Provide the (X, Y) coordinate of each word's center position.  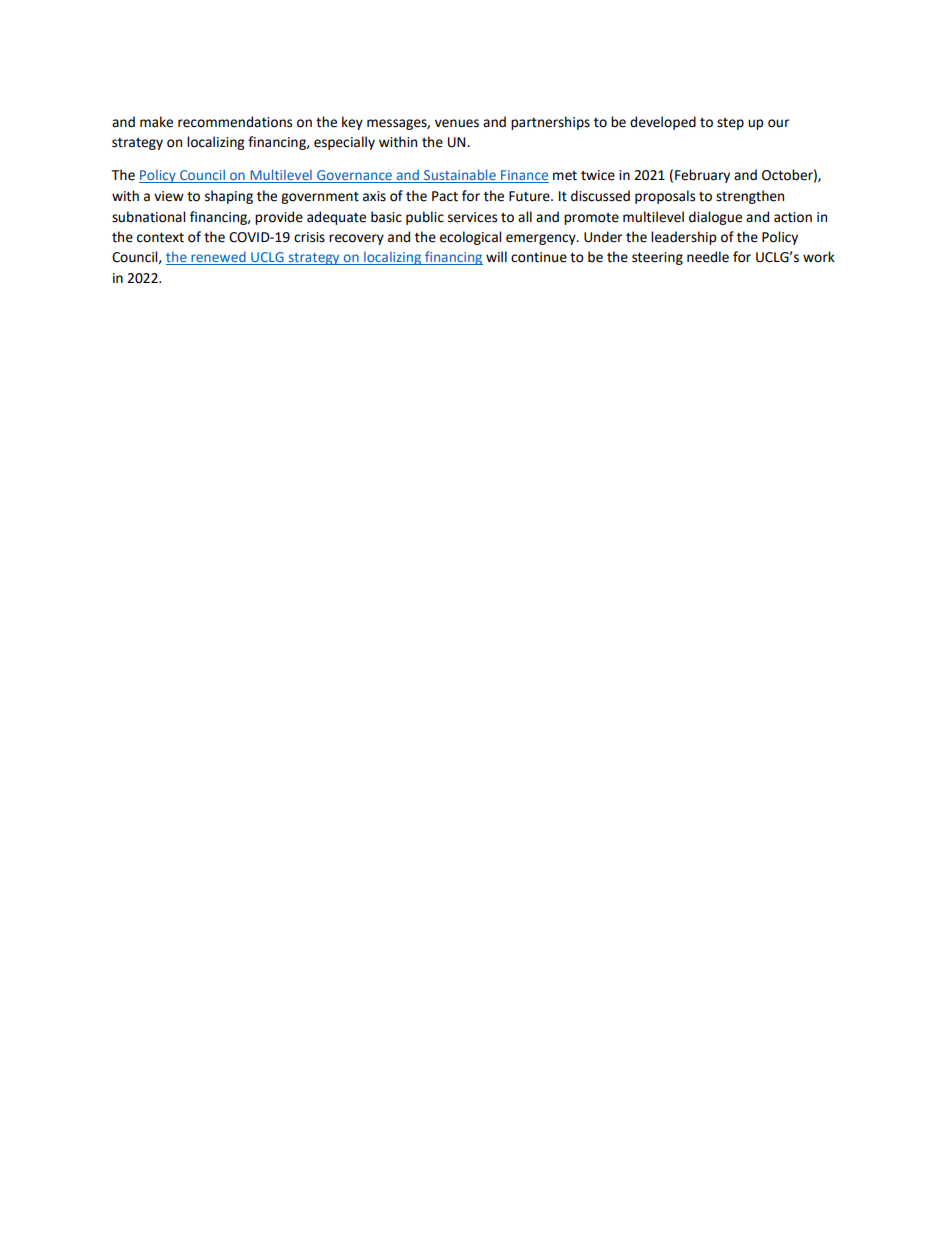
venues (457, 123)
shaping (229, 197)
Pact (445, 196)
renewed (218, 258)
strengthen (750, 197)
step (730, 124)
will (496, 256)
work (819, 257)
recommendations (235, 122)
